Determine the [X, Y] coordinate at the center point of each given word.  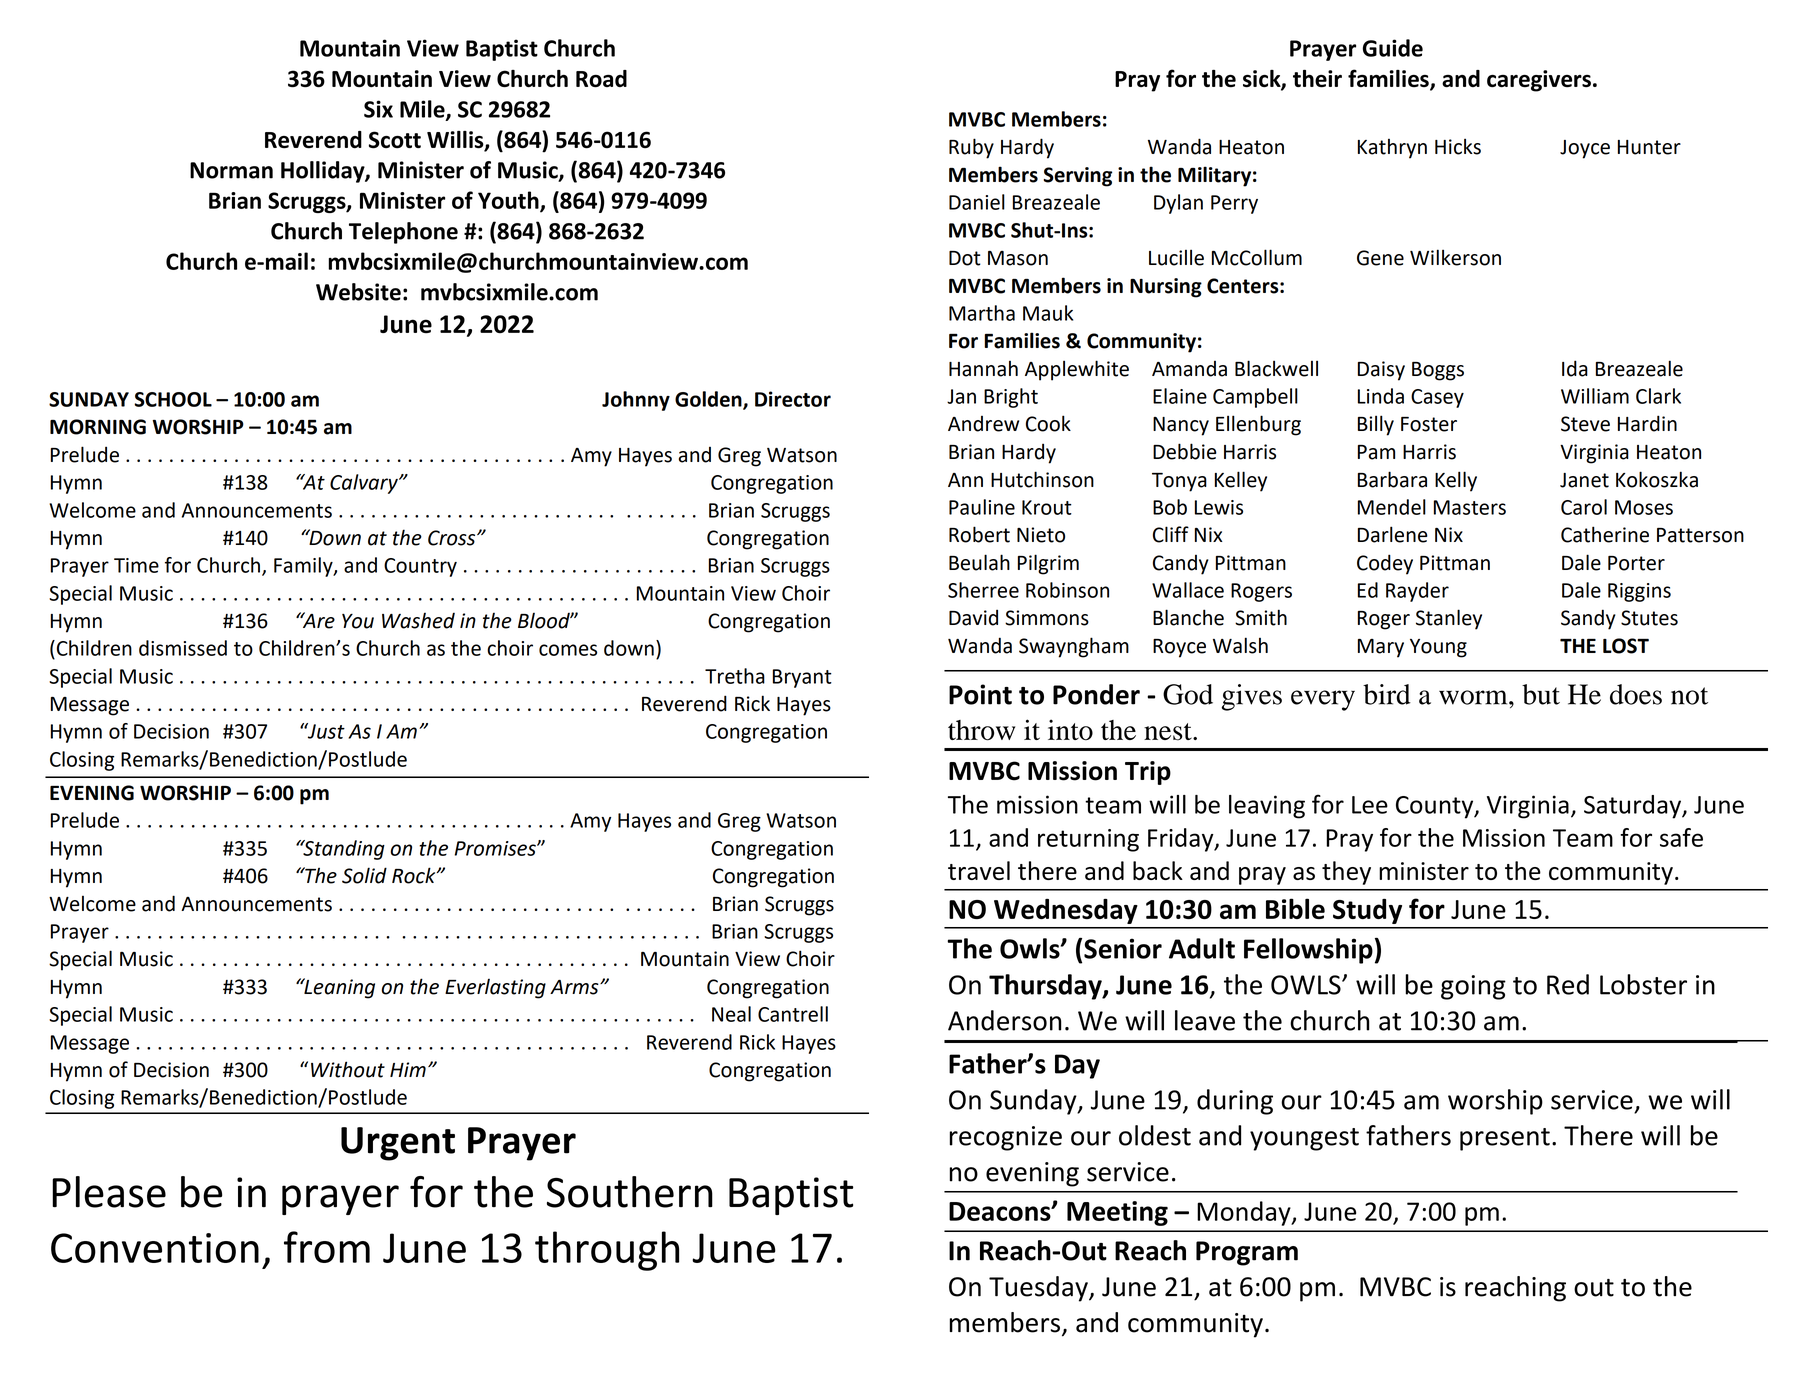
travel [979, 870]
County [1436, 807]
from [327, 1247]
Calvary [365, 484]
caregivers [1539, 81]
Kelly [1456, 481]
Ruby [971, 148]
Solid [364, 875]
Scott [395, 140]
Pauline [982, 507]
